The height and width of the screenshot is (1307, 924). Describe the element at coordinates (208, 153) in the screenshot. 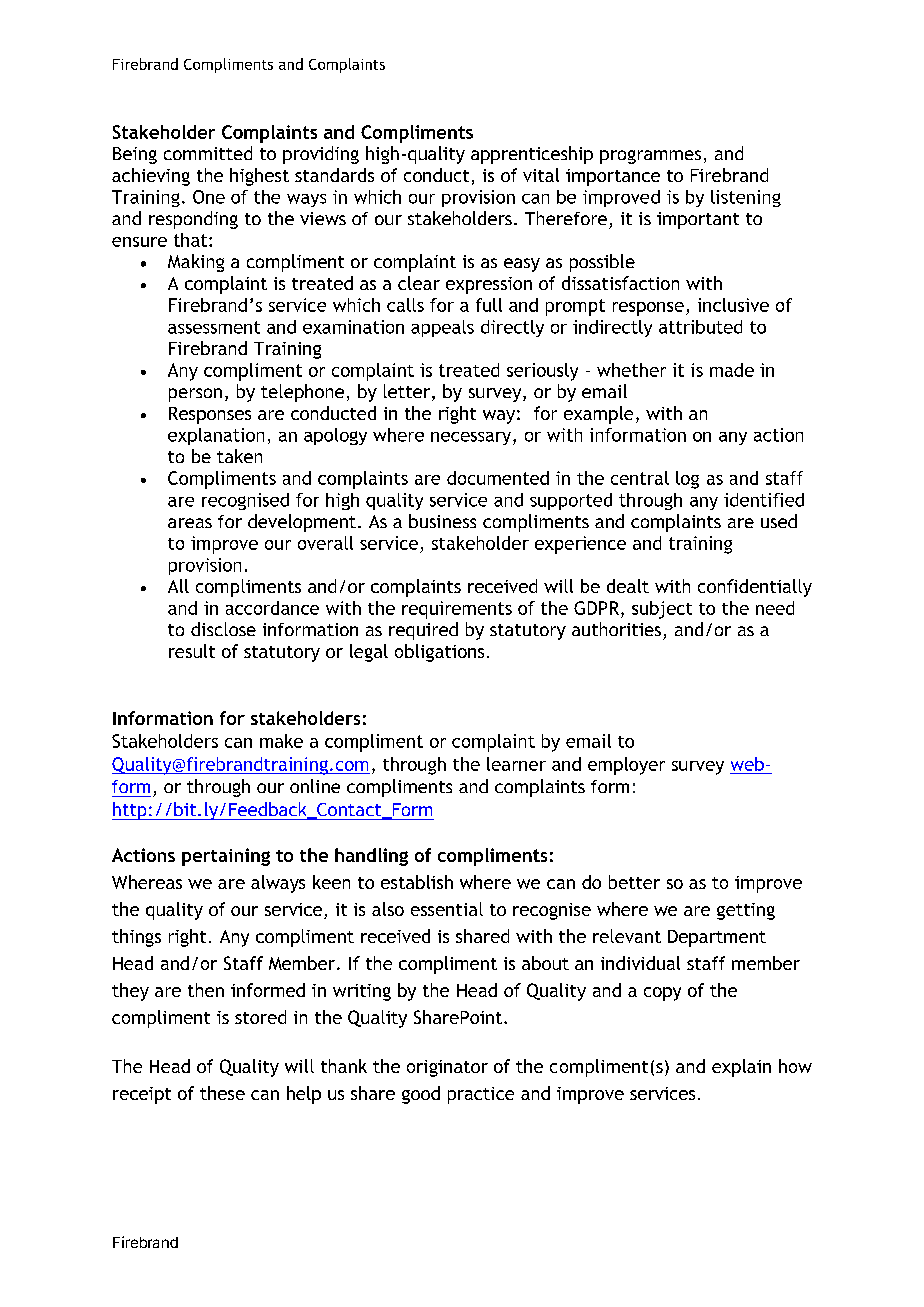

I see `committed` at that location.
